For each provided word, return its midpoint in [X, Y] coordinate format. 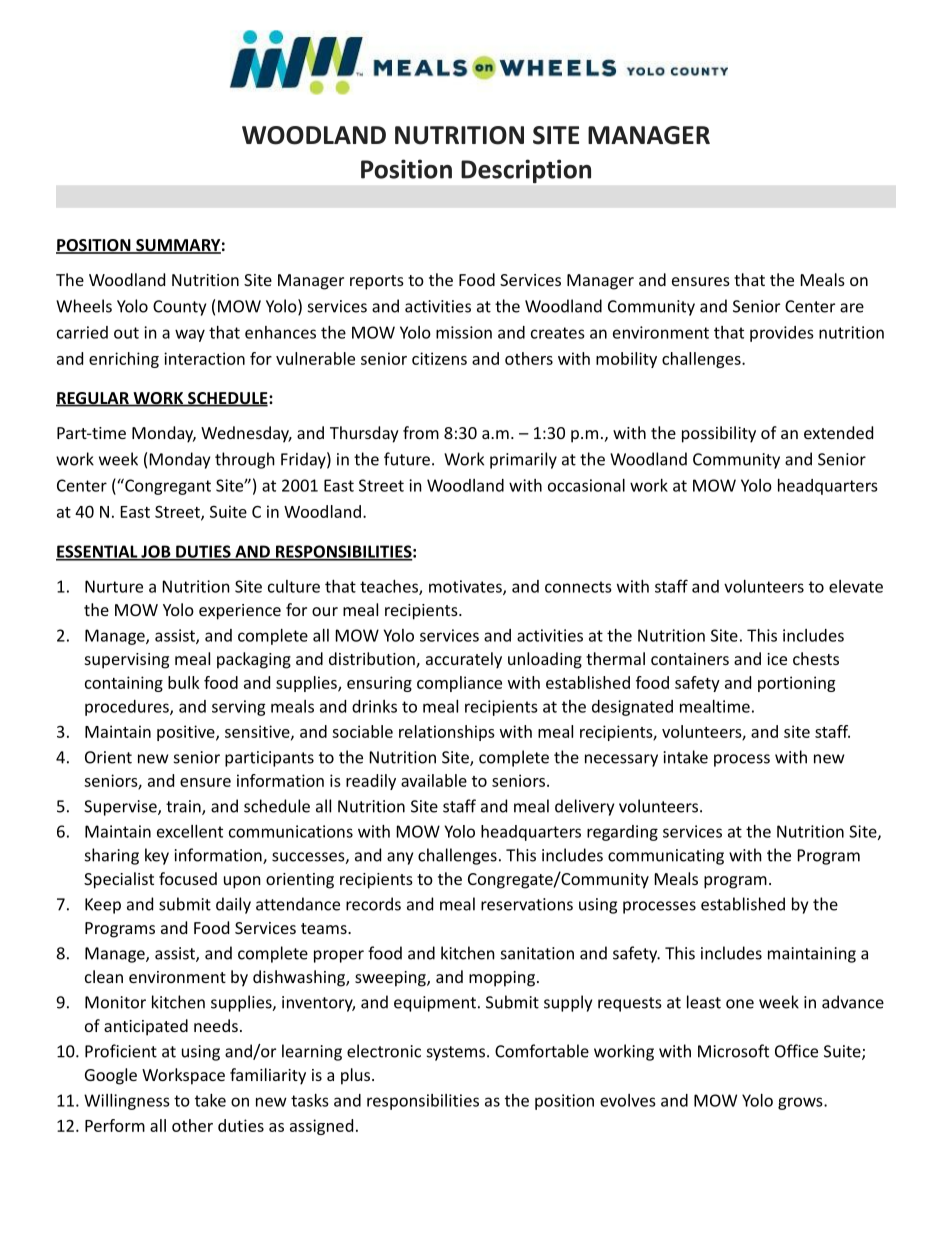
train [184, 807]
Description [526, 171]
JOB [156, 552]
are [852, 308]
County [179, 308]
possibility [719, 434]
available [434, 780]
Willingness [127, 1102]
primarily [523, 460]
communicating [666, 857]
